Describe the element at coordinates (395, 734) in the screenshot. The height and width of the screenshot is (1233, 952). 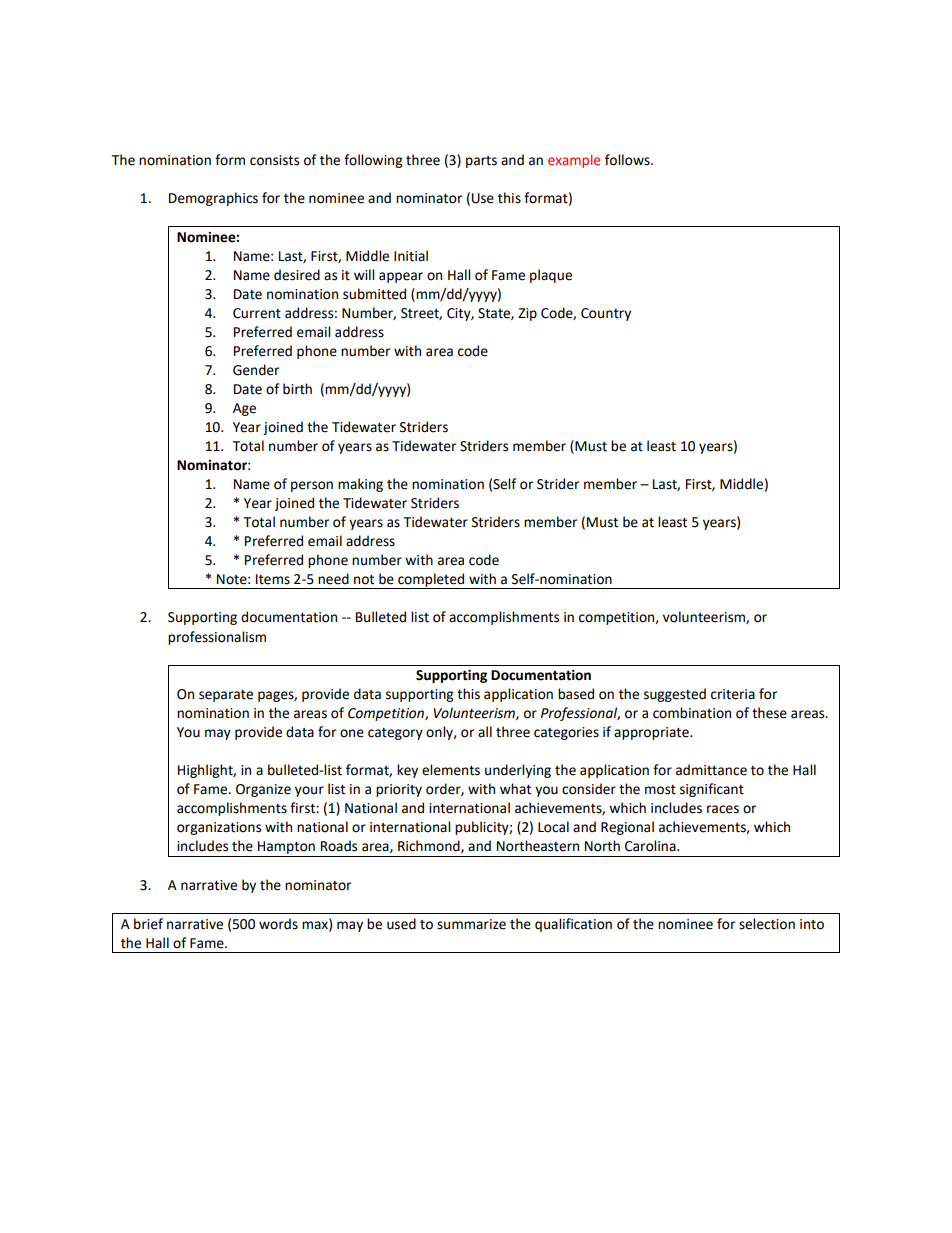
I see `category` at that location.
